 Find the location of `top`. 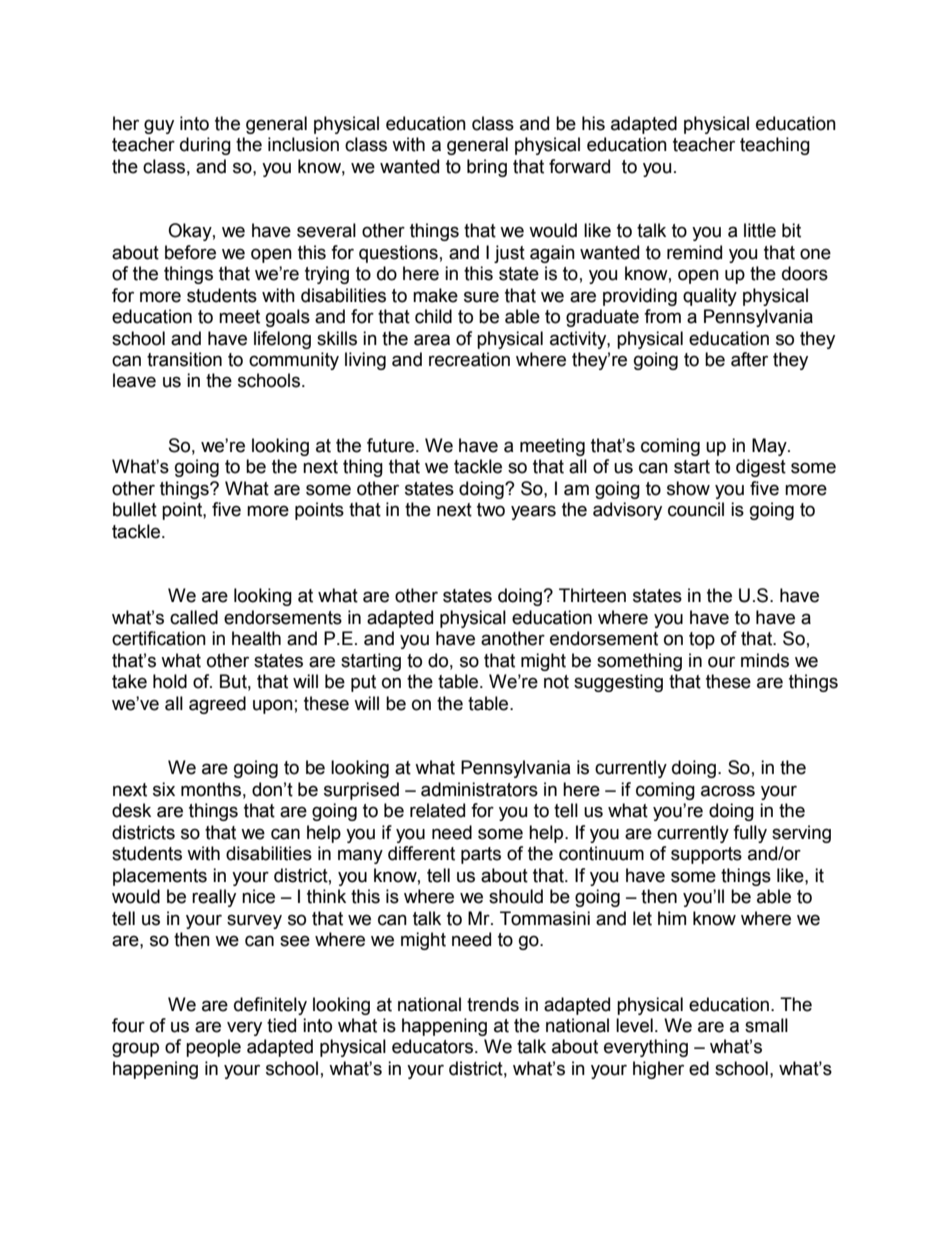

top is located at coordinates (702, 640).
